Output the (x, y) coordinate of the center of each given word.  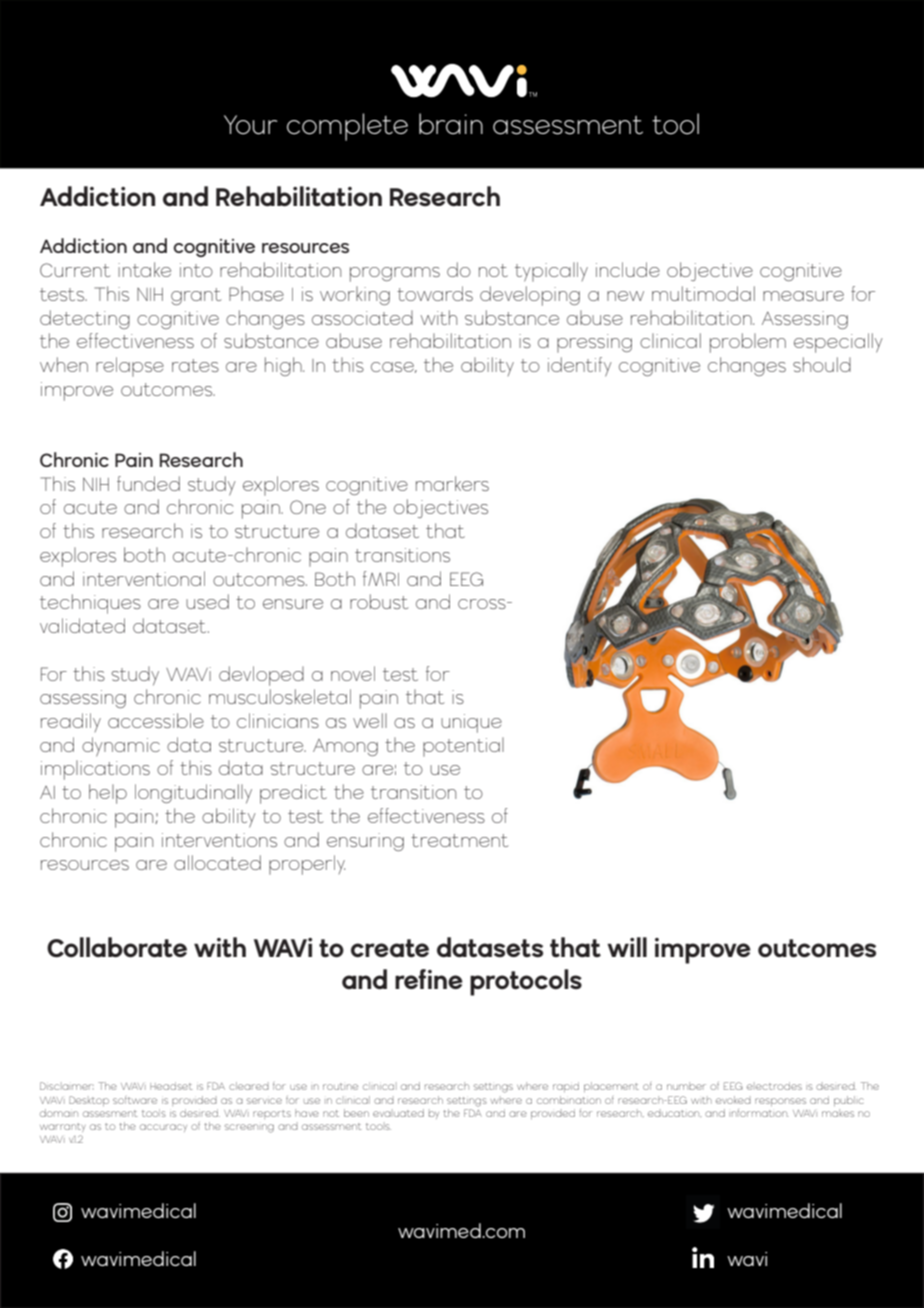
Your (250, 125)
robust (379, 601)
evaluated (398, 1113)
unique (471, 723)
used (207, 601)
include (628, 269)
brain (451, 124)
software (135, 1100)
